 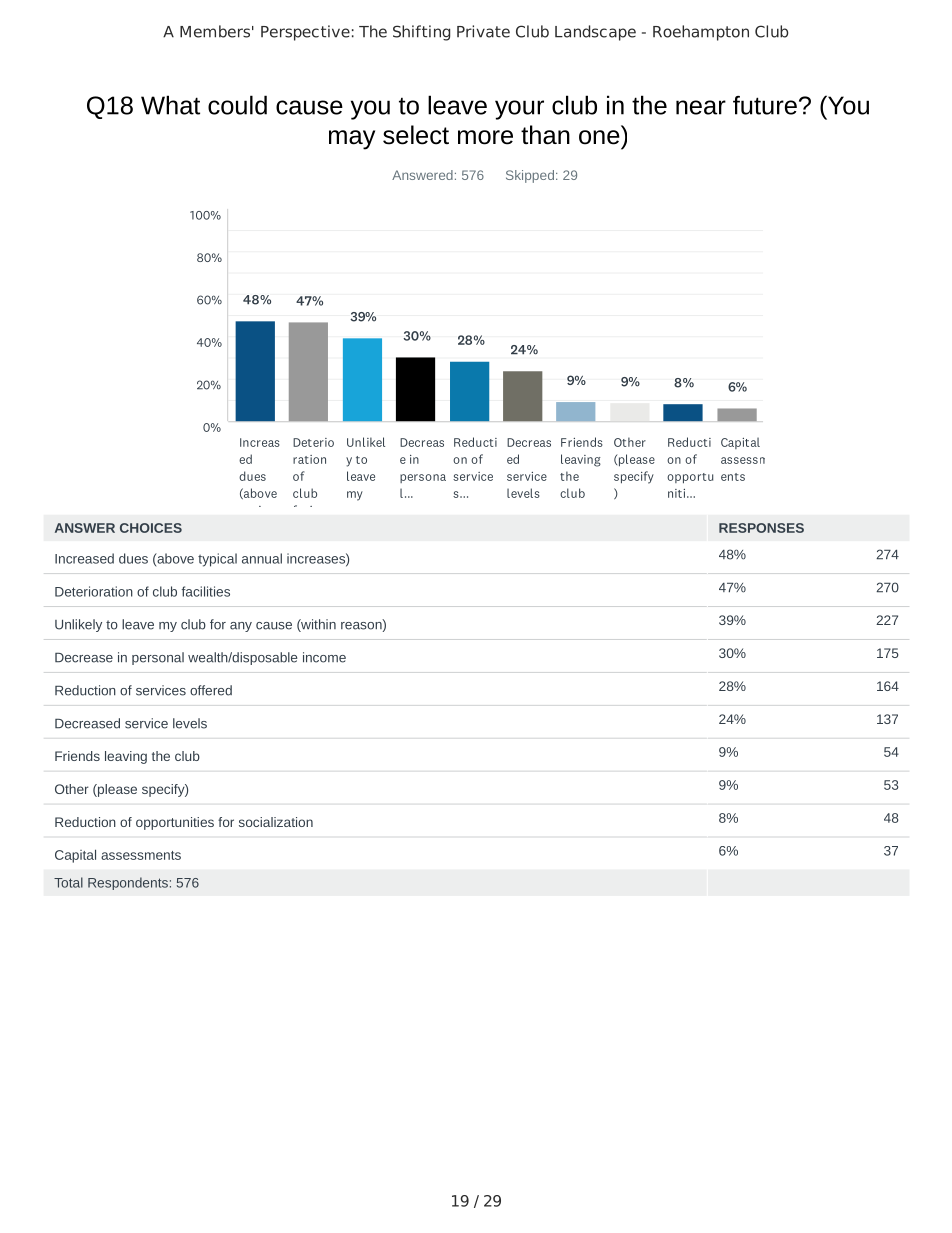 What do you see at coordinates (530, 176) in the image?
I see `Skipped` at bounding box center [530, 176].
